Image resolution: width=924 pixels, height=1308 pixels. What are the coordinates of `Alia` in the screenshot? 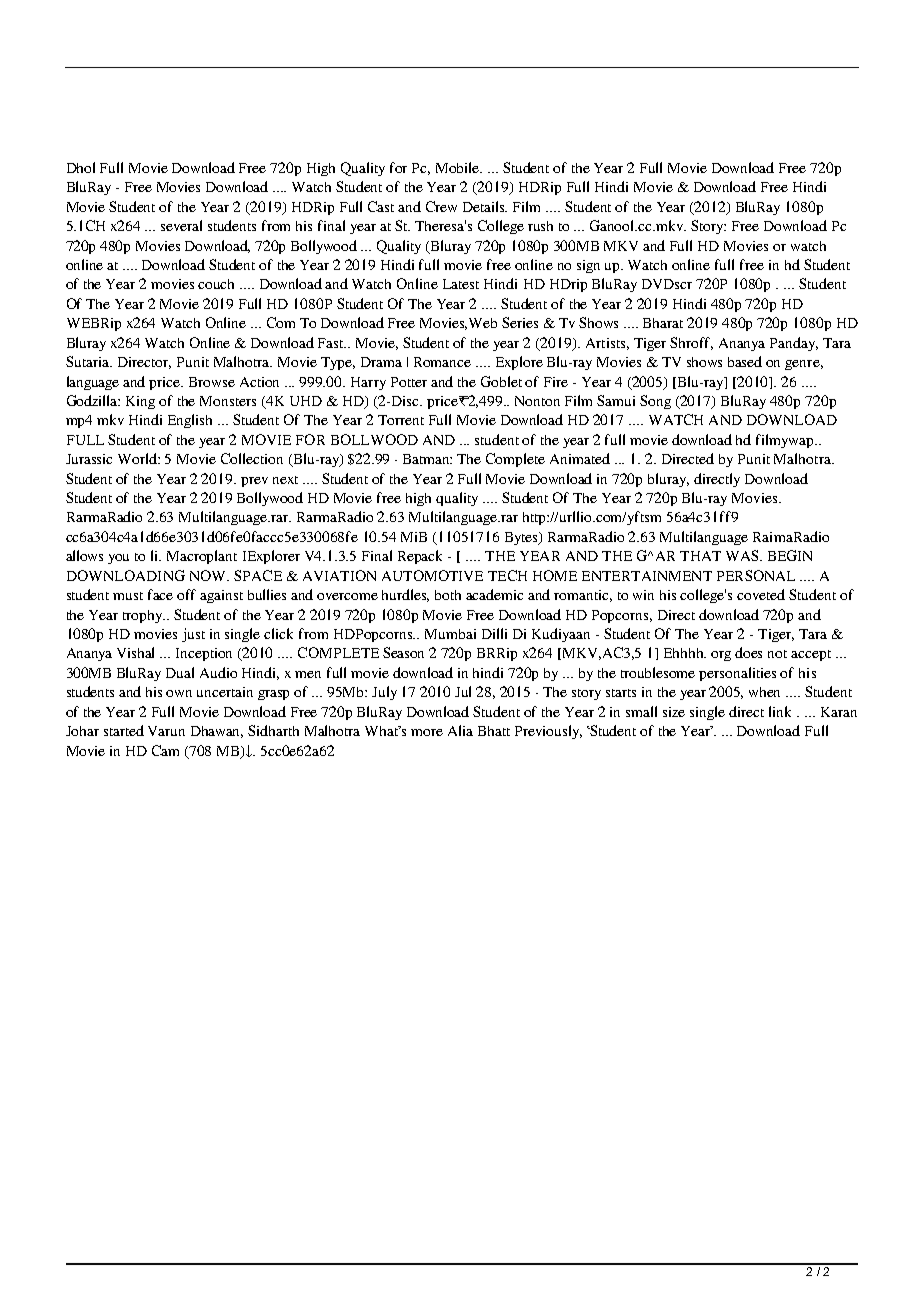 It's located at (460, 730).
